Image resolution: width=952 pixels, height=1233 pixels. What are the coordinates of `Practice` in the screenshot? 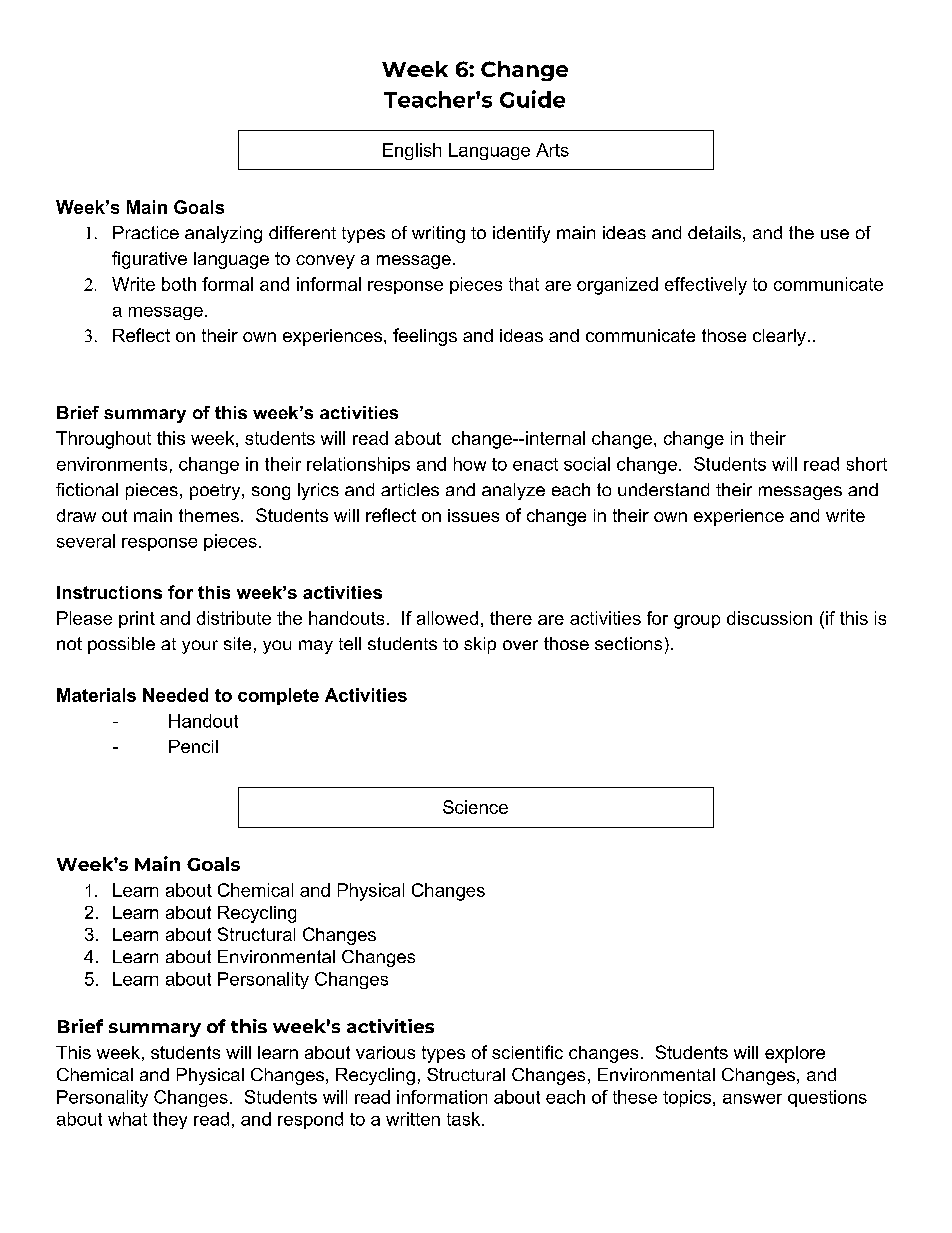 It's located at (146, 232).
